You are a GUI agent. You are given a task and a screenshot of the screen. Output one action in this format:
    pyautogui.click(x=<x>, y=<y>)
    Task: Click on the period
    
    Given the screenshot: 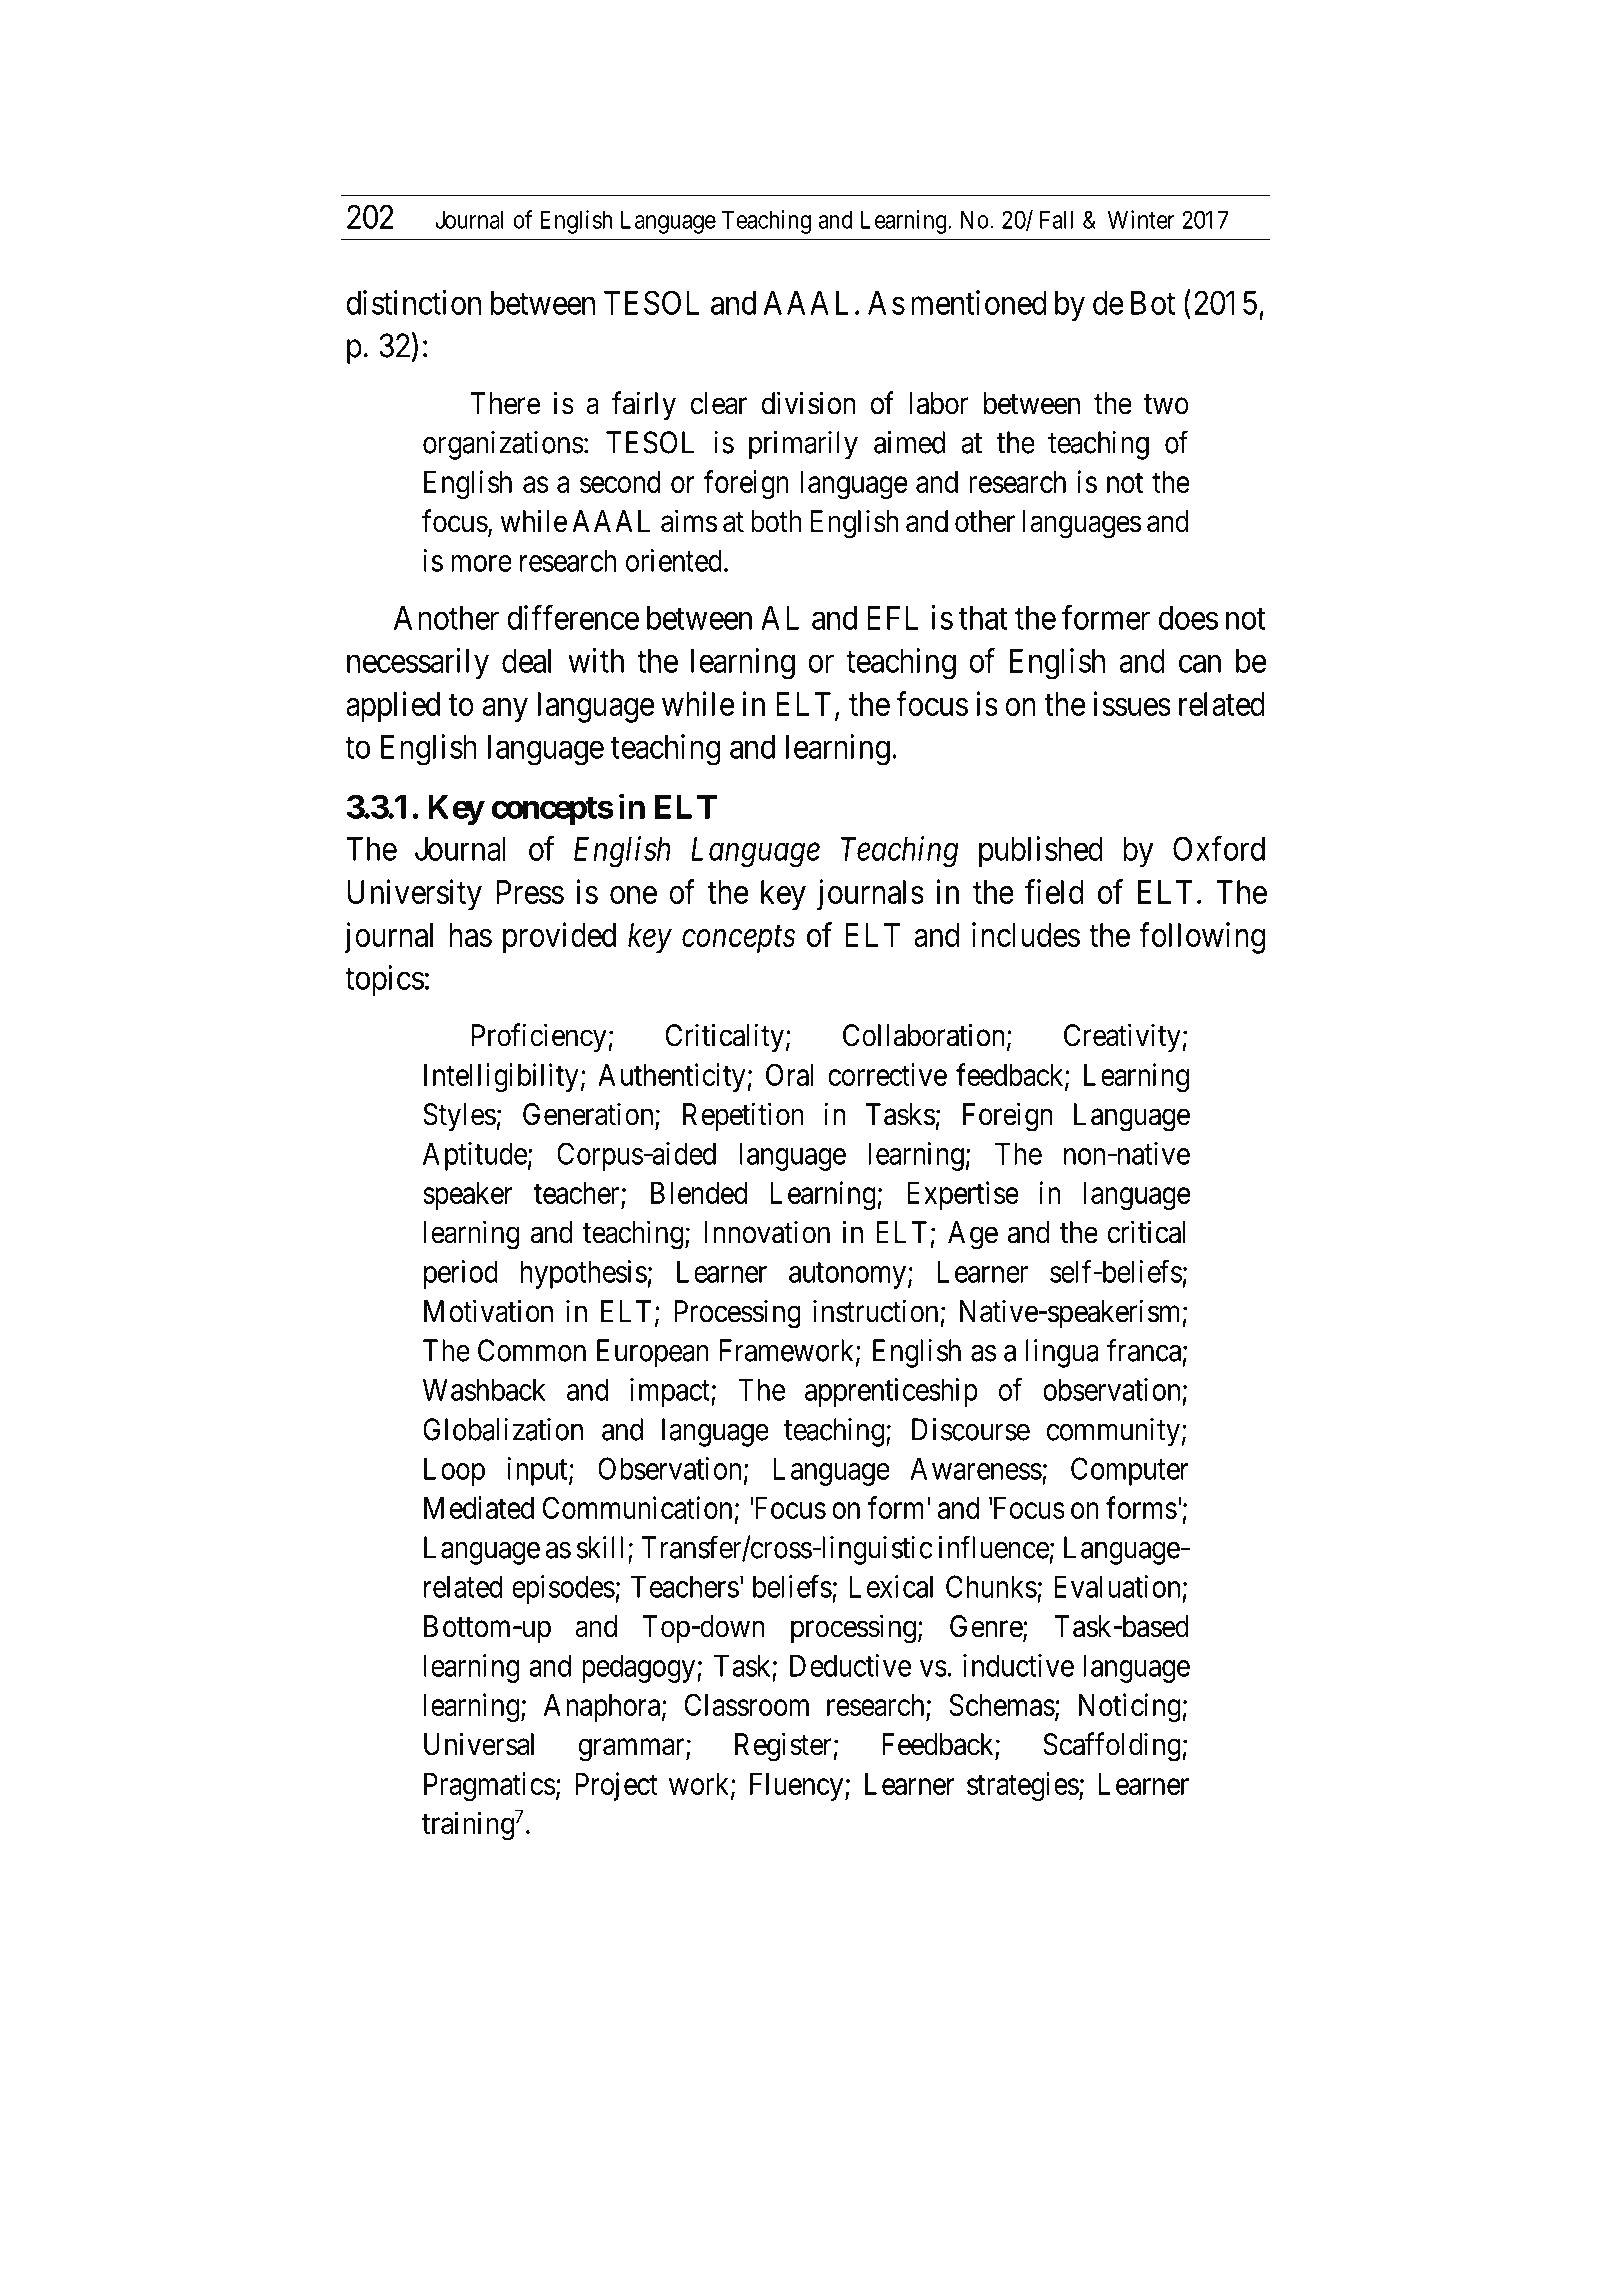 What is the action you would take?
    pyautogui.click(x=461, y=1274)
